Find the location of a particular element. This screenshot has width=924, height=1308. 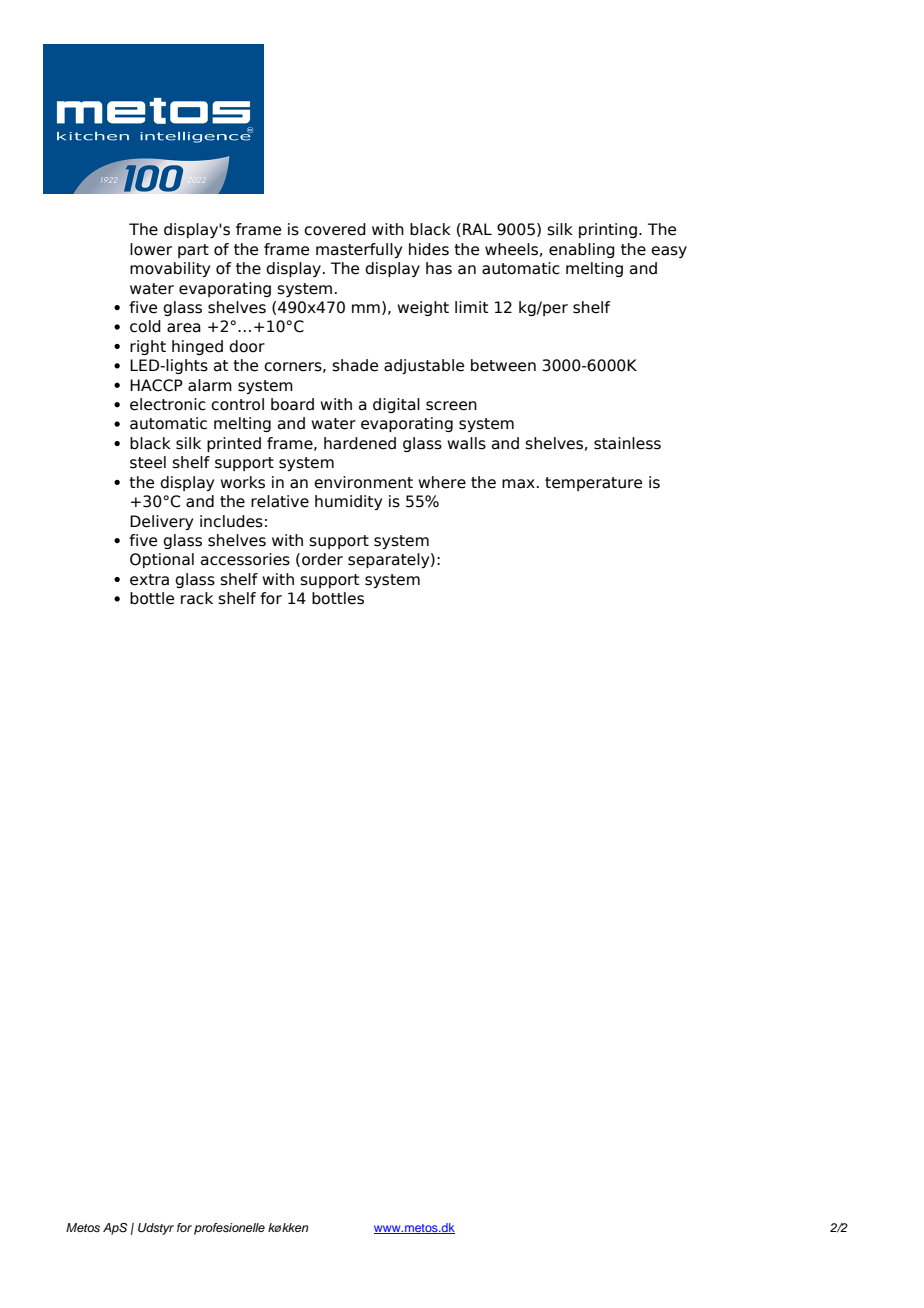

temperature is located at coordinates (593, 484).
